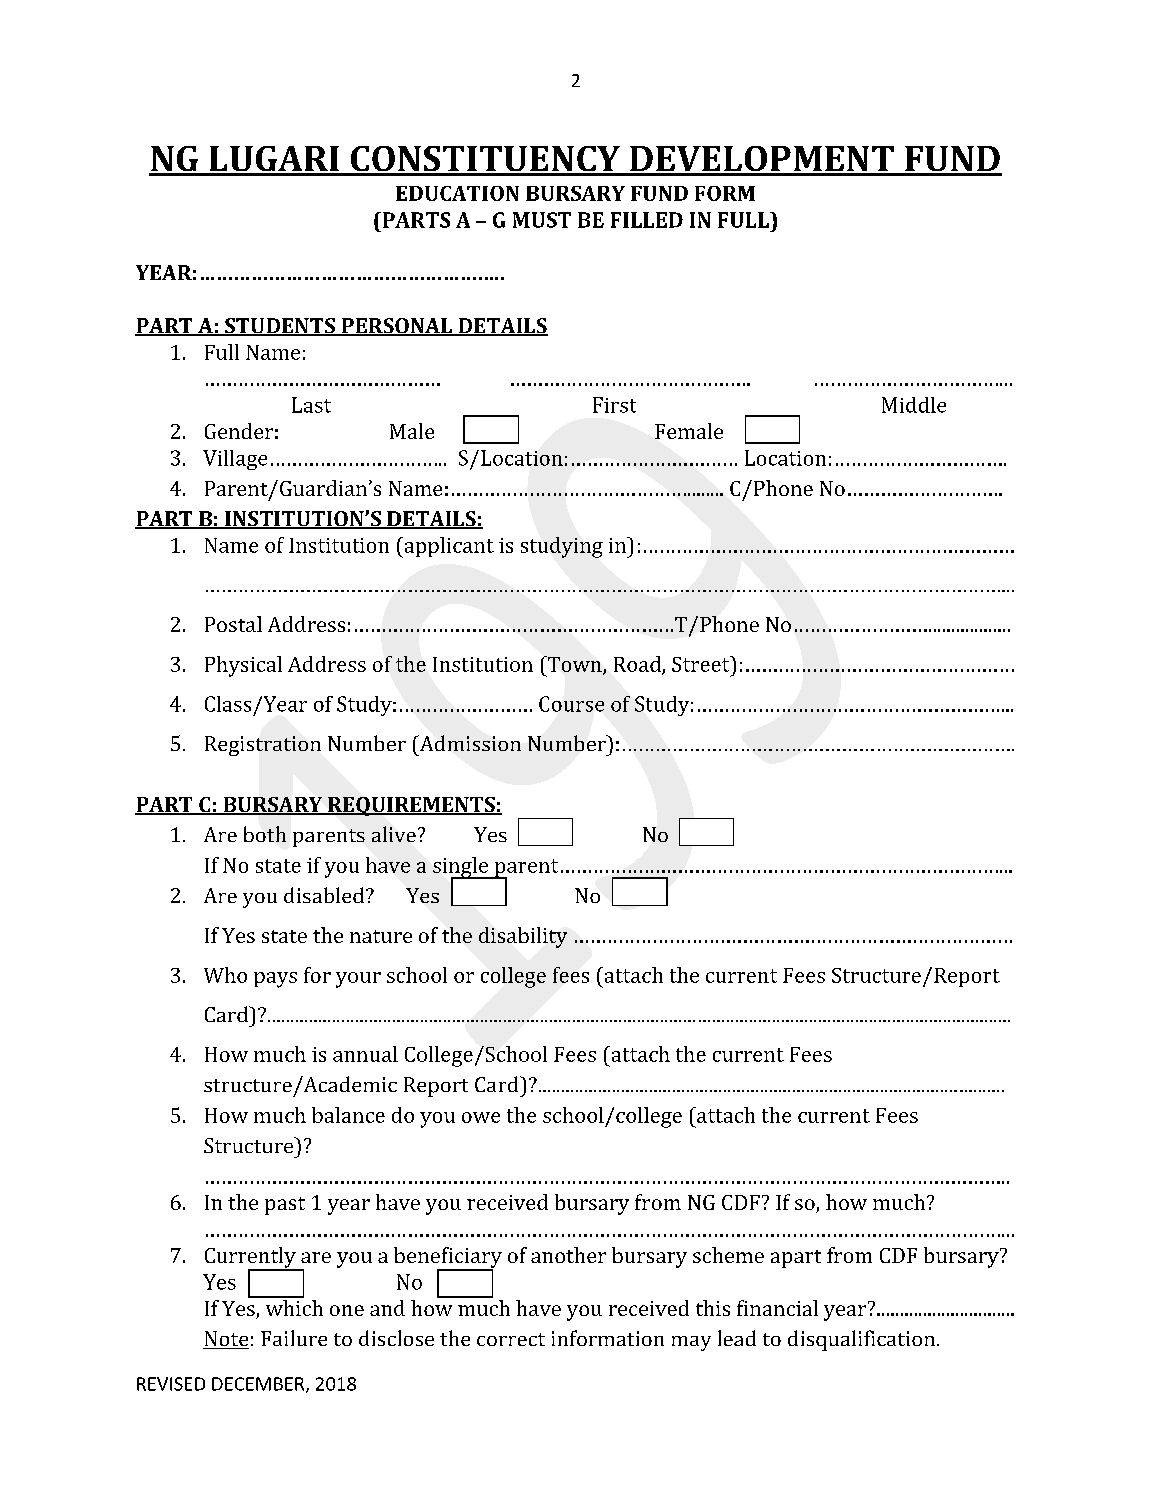 The image size is (1151, 1489). Describe the element at coordinates (511, 1339) in the image. I see `correct` at that location.
